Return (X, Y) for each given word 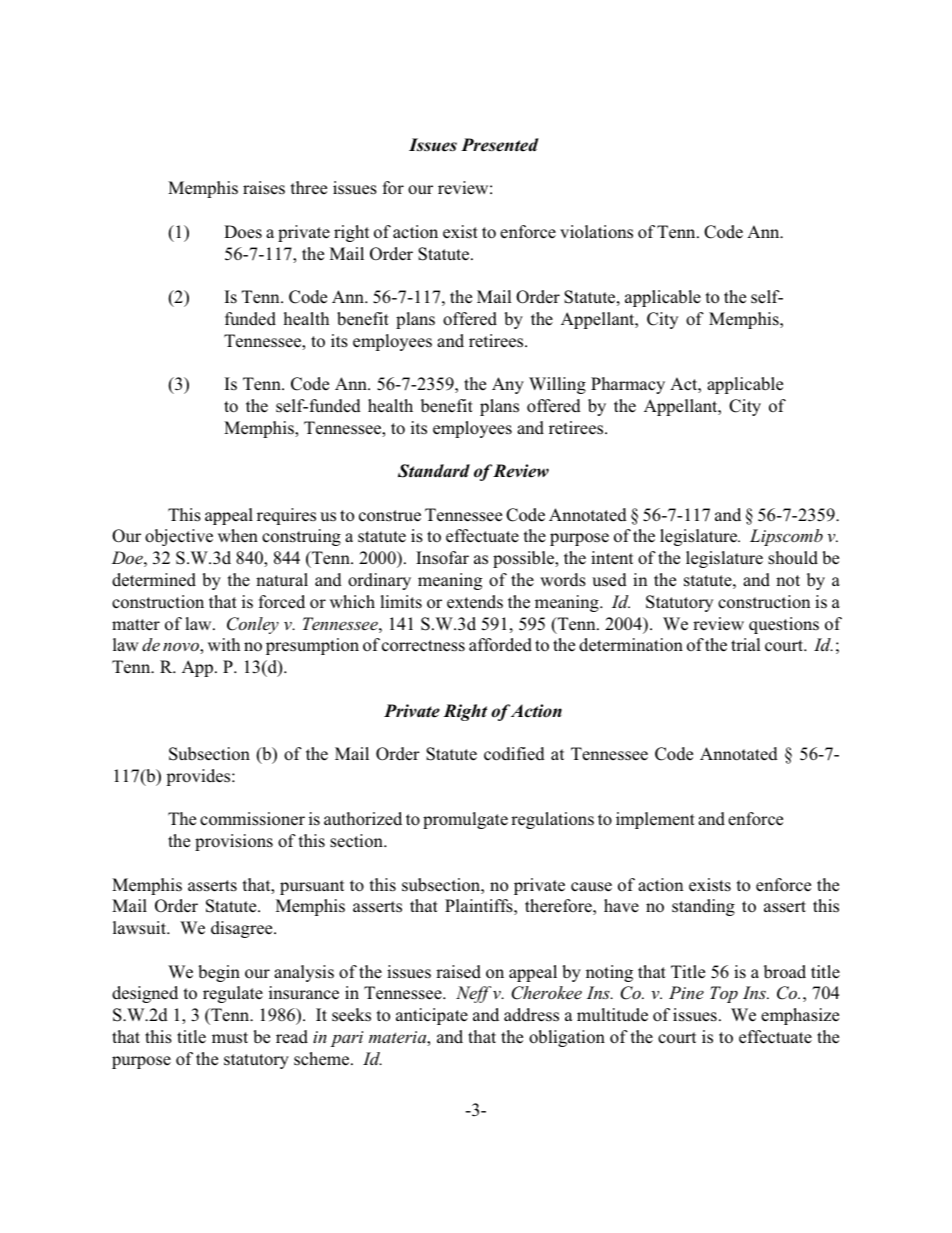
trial (746, 644)
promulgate (465, 820)
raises (264, 188)
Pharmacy (628, 385)
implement (655, 820)
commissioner (252, 819)
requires (286, 516)
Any (508, 385)
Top (724, 994)
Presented (500, 145)
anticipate (432, 1016)
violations (596, 232)
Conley (253, 625)
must (230, 1038)
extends (475, 602)
